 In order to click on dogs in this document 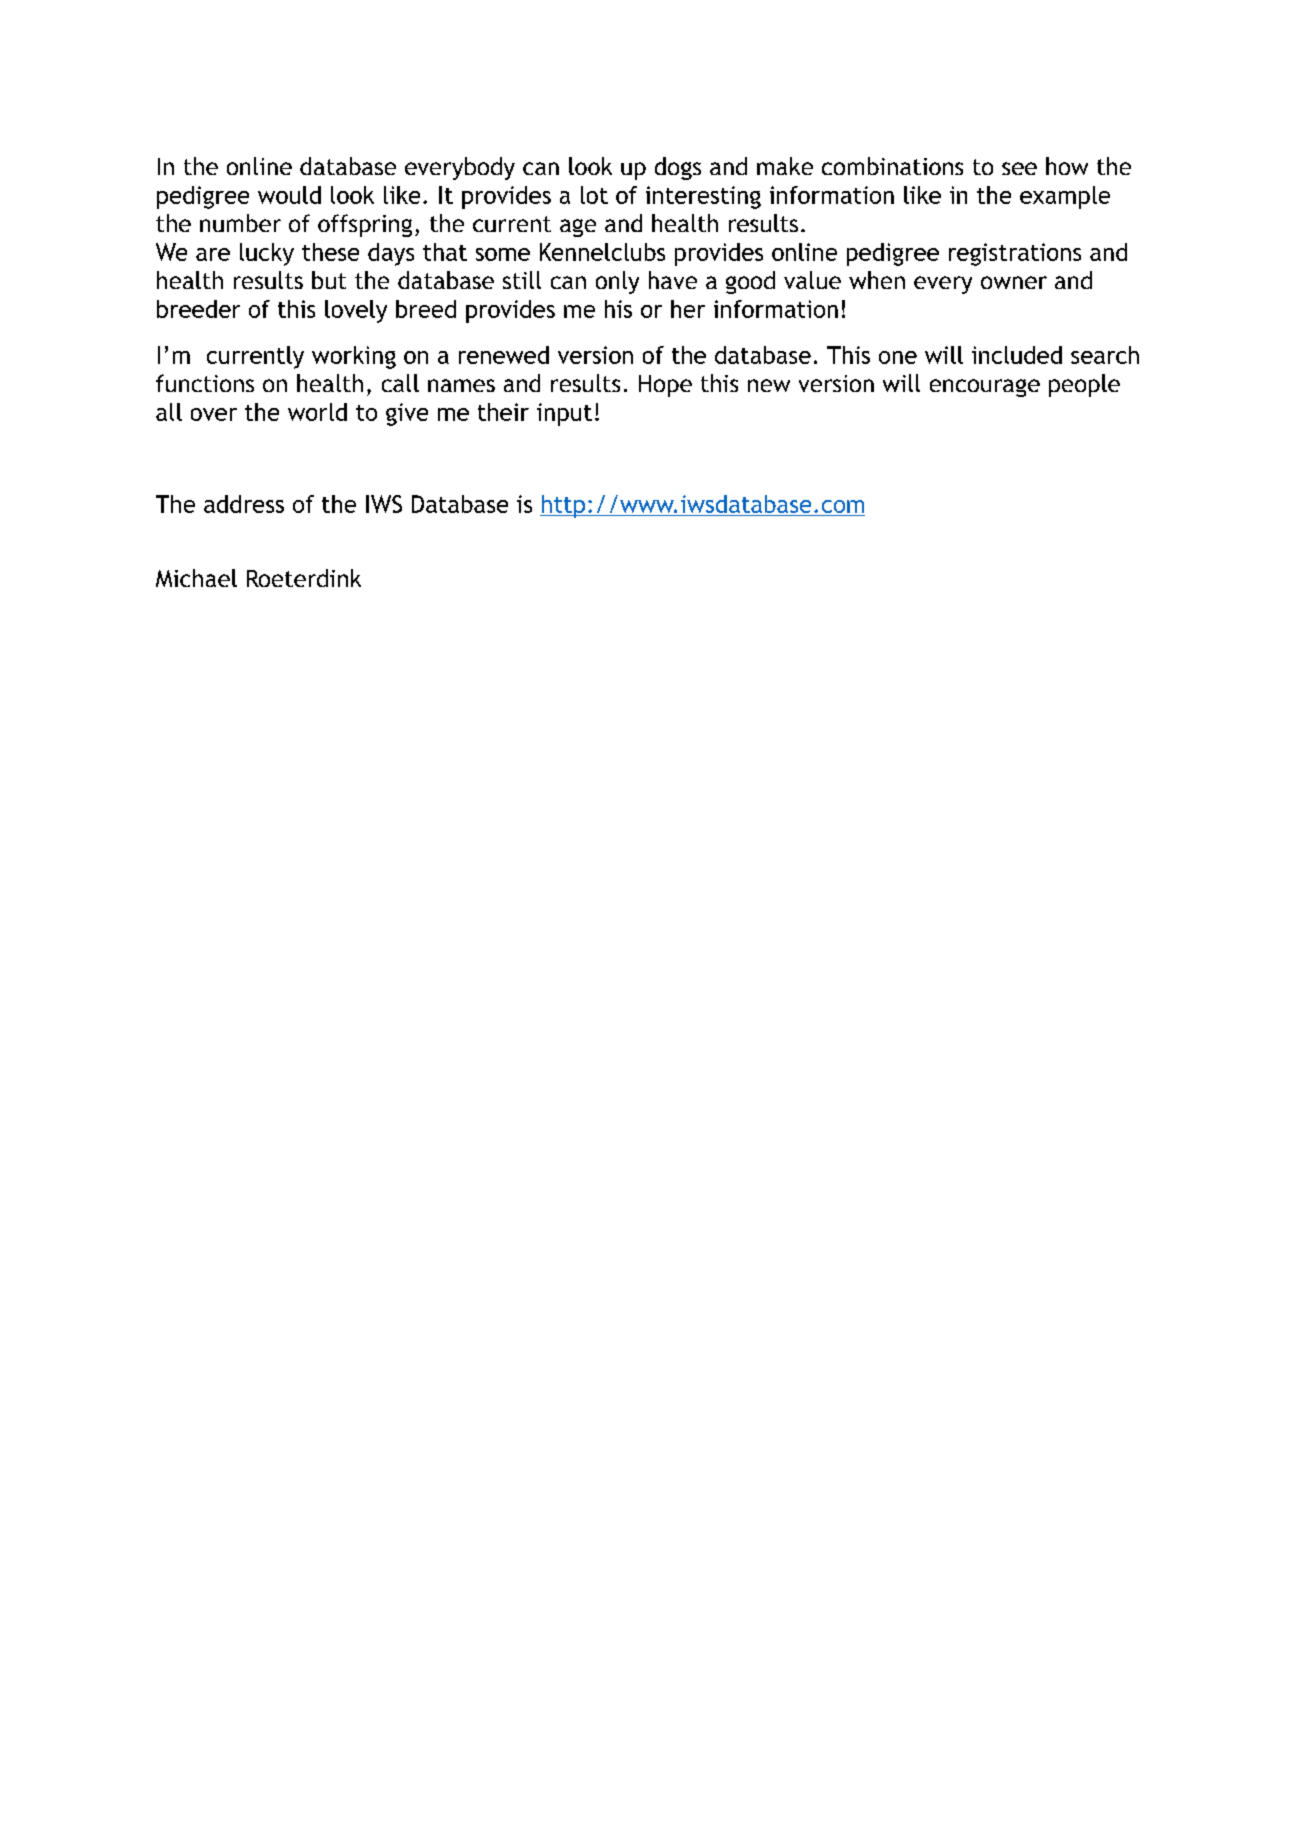, I will do `click(678, 168)`.
